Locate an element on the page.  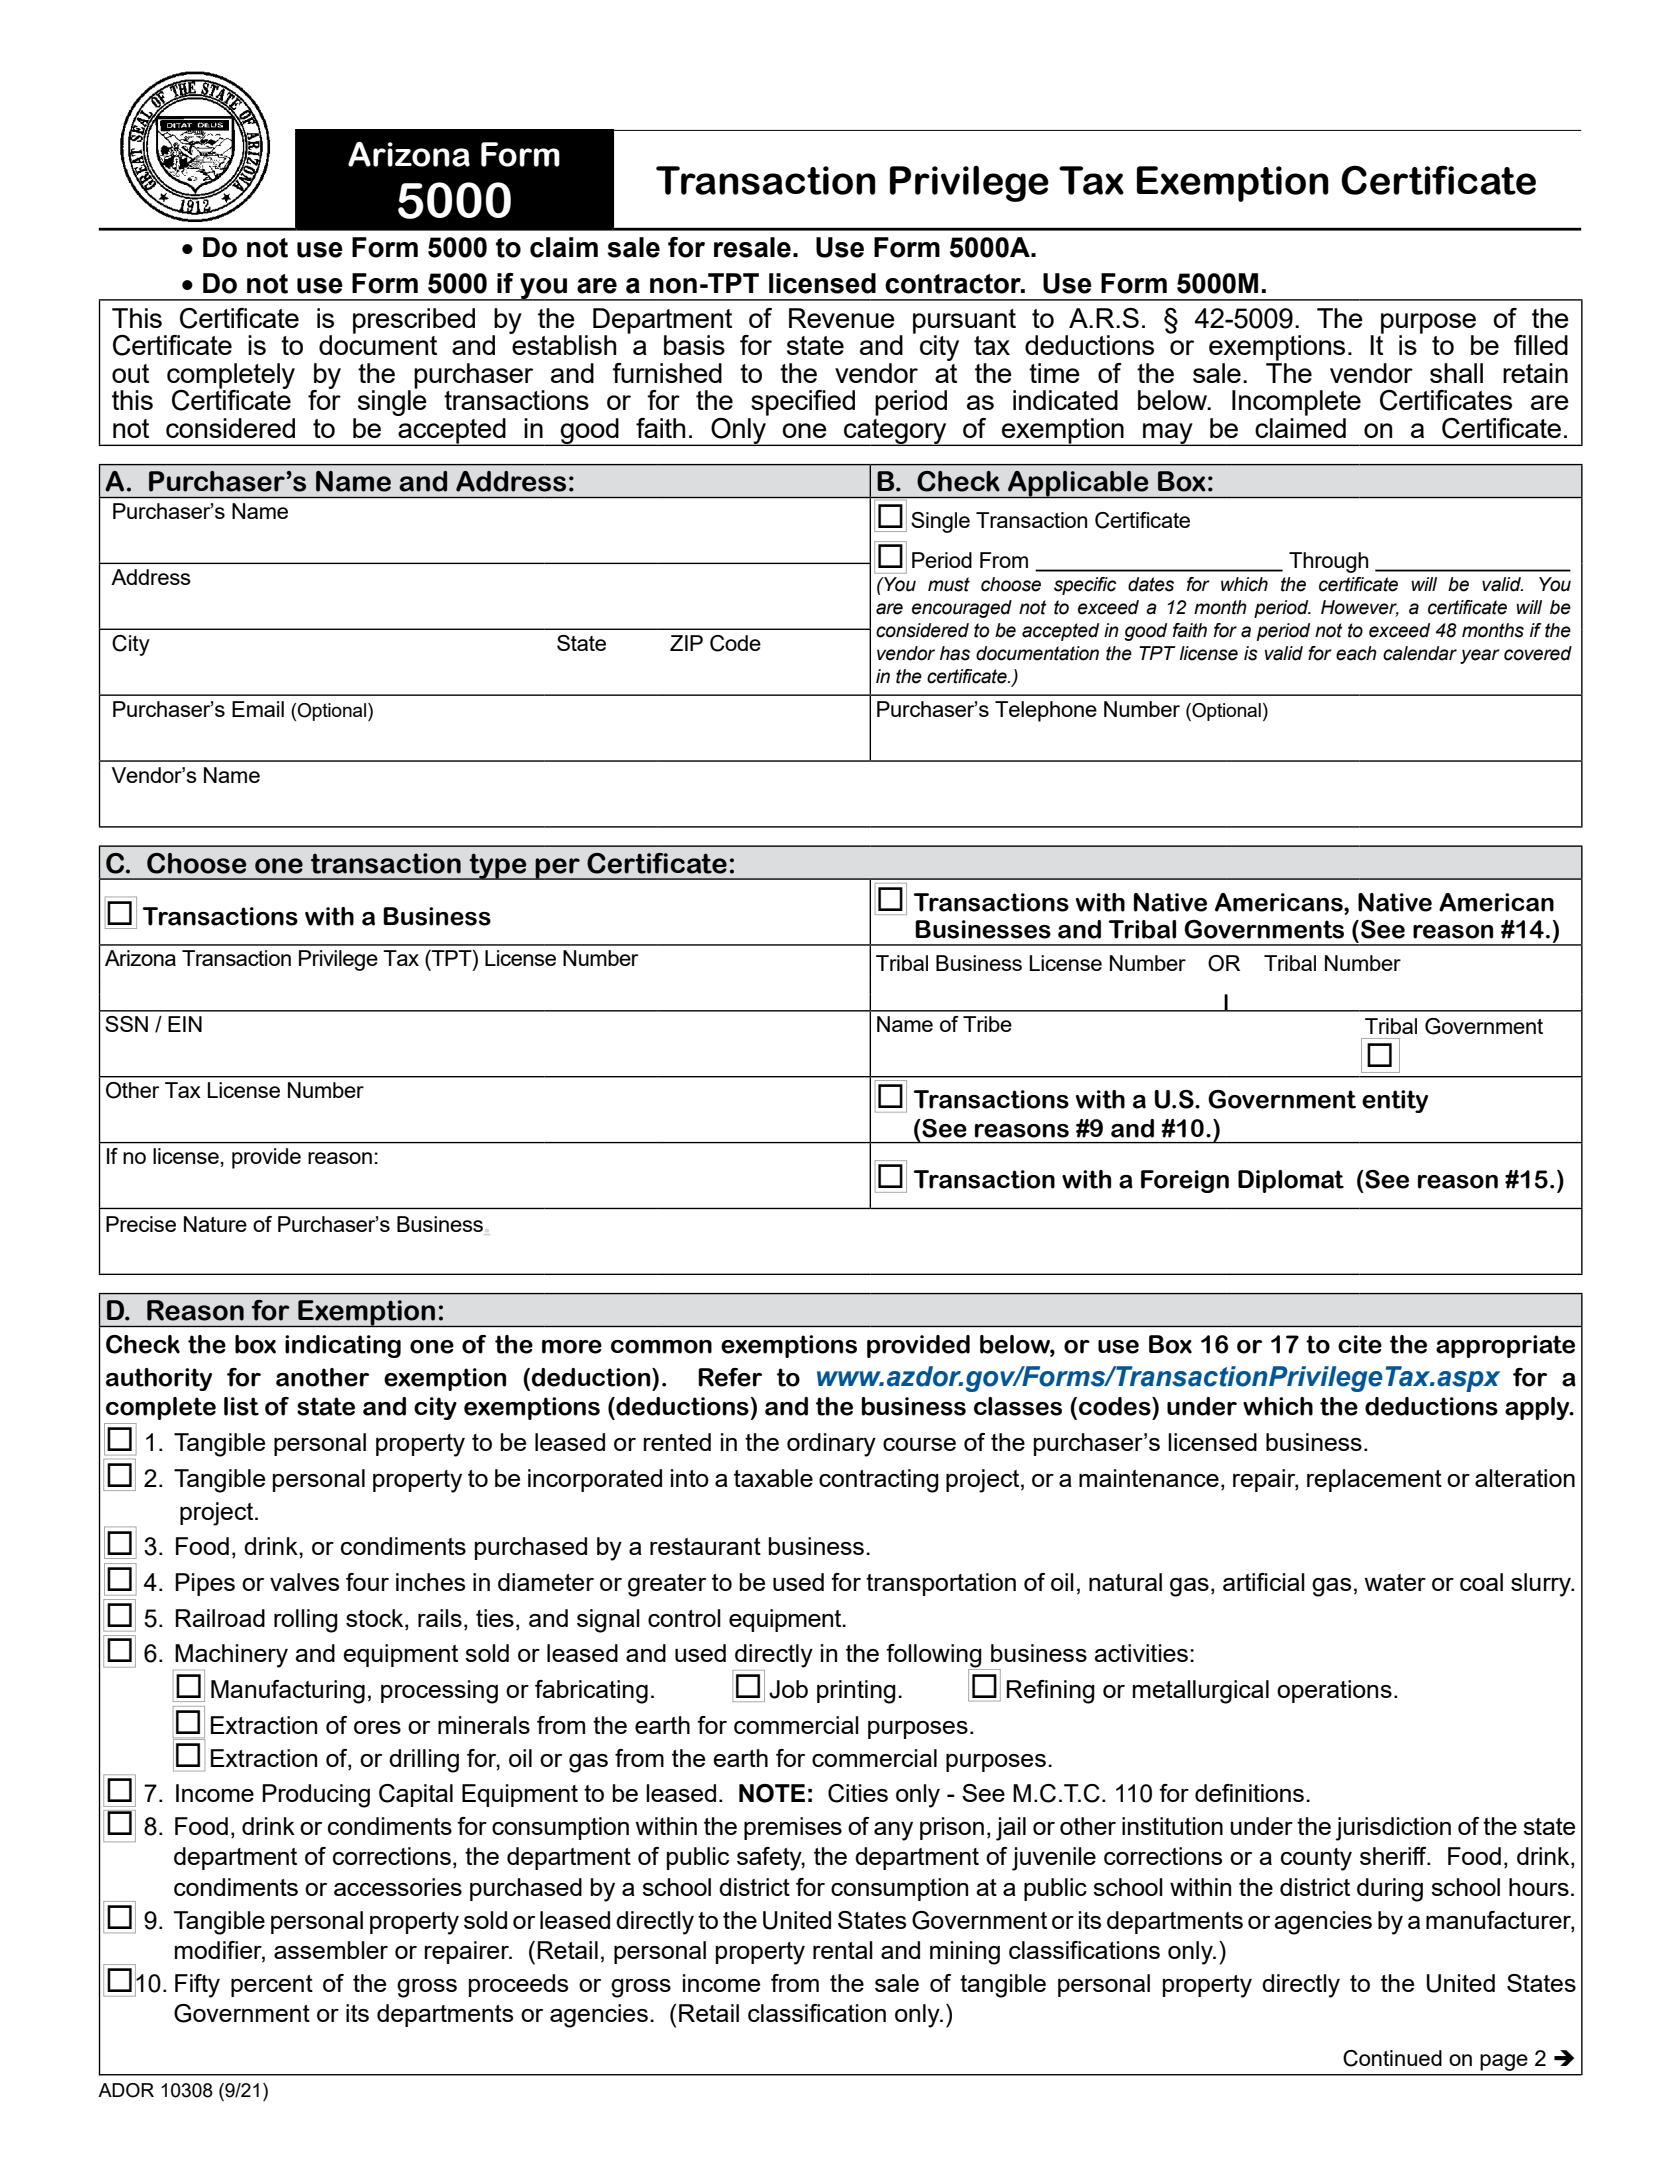
operations is located at coordinates (1334, 1691).
